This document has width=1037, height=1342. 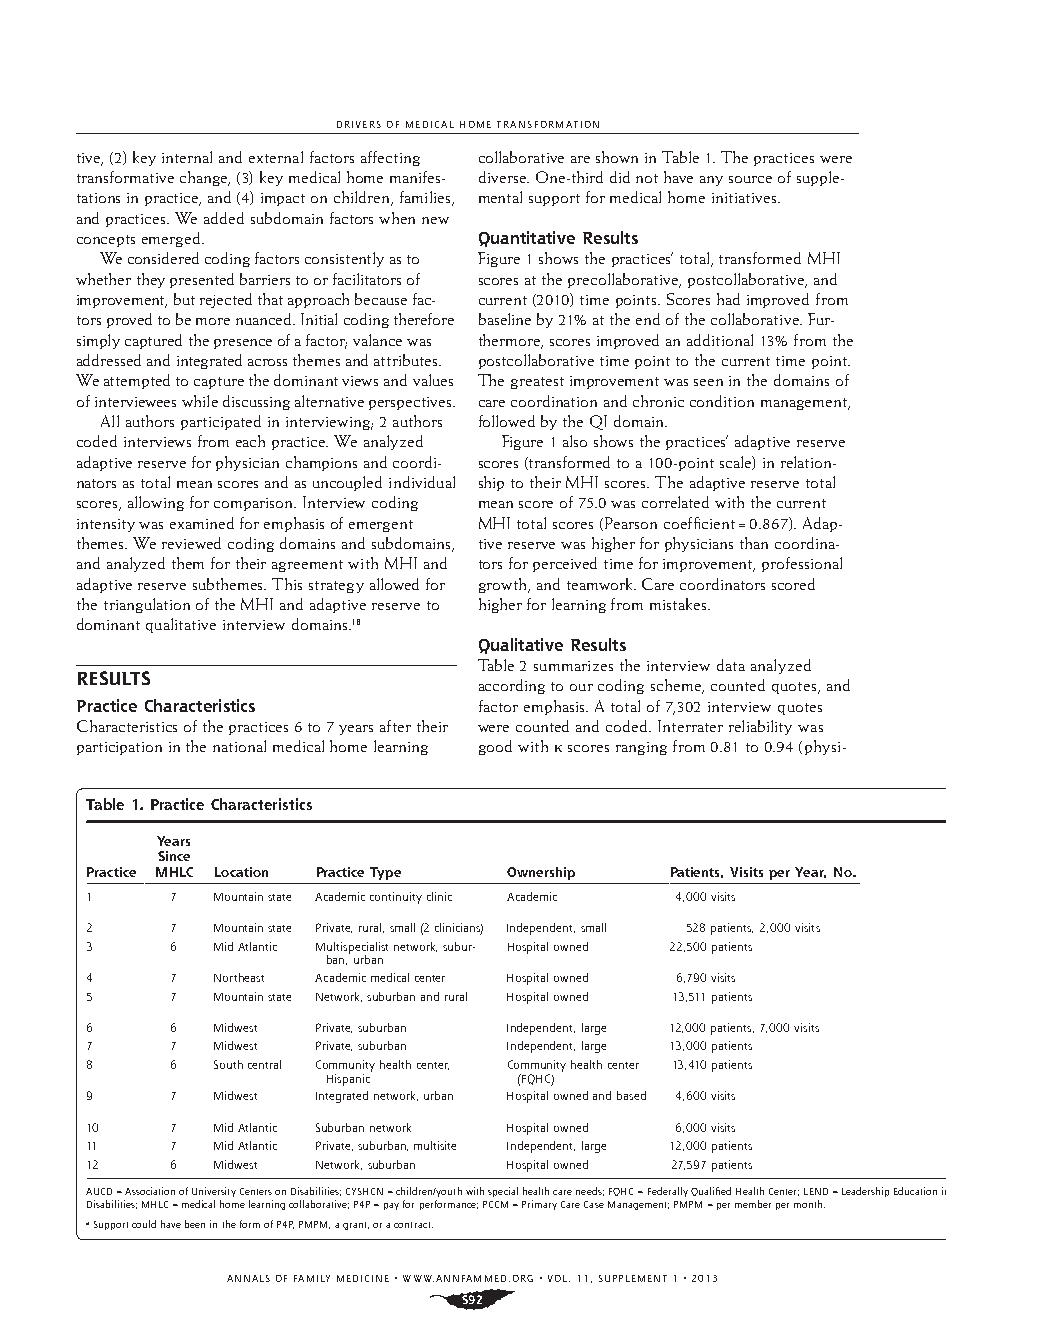 What do you see at coordinates (205, 178) in the document?
I see `change` at bounding box center [205, 178].
